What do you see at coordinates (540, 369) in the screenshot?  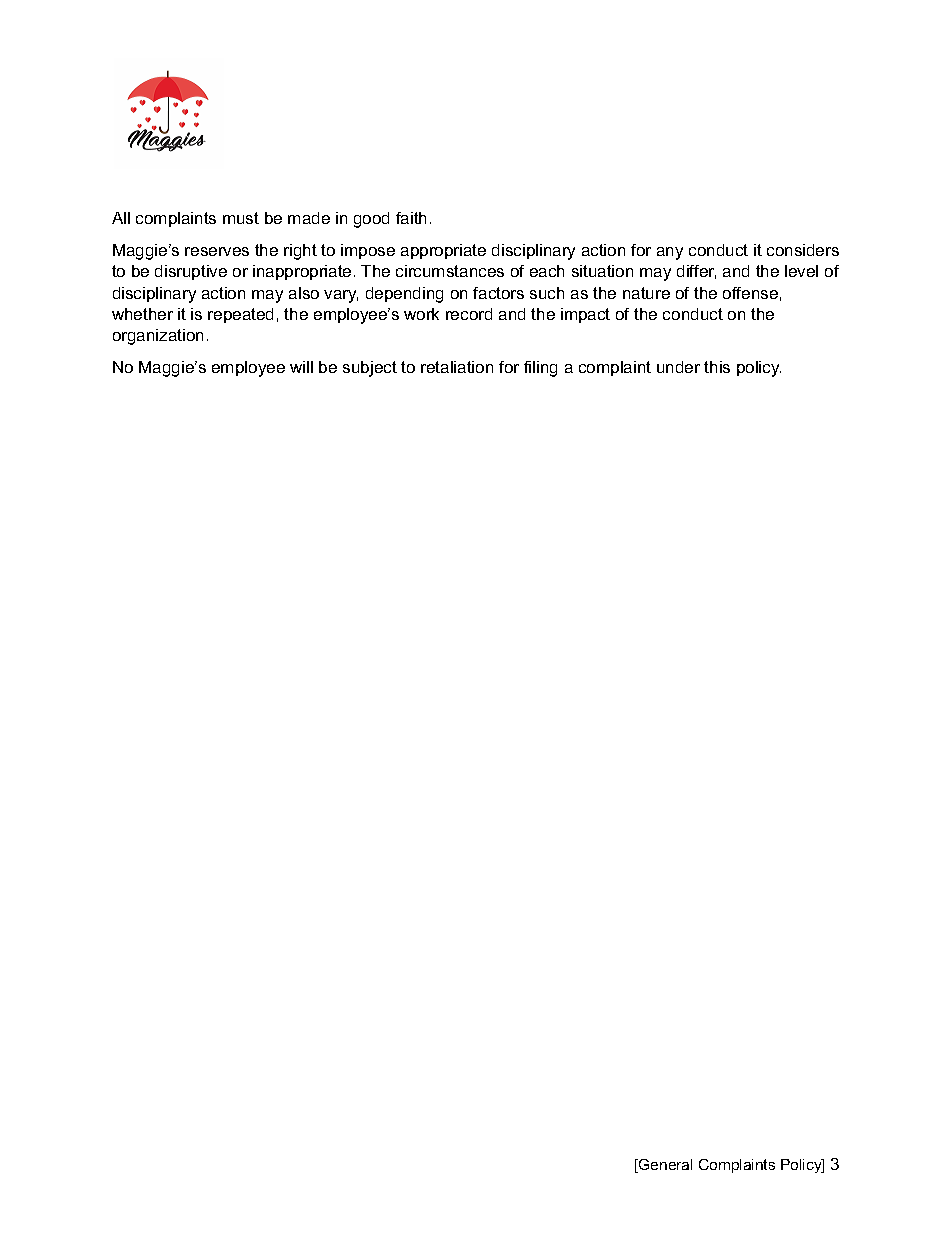 I see `filing` at bounding box center [540, 369].
